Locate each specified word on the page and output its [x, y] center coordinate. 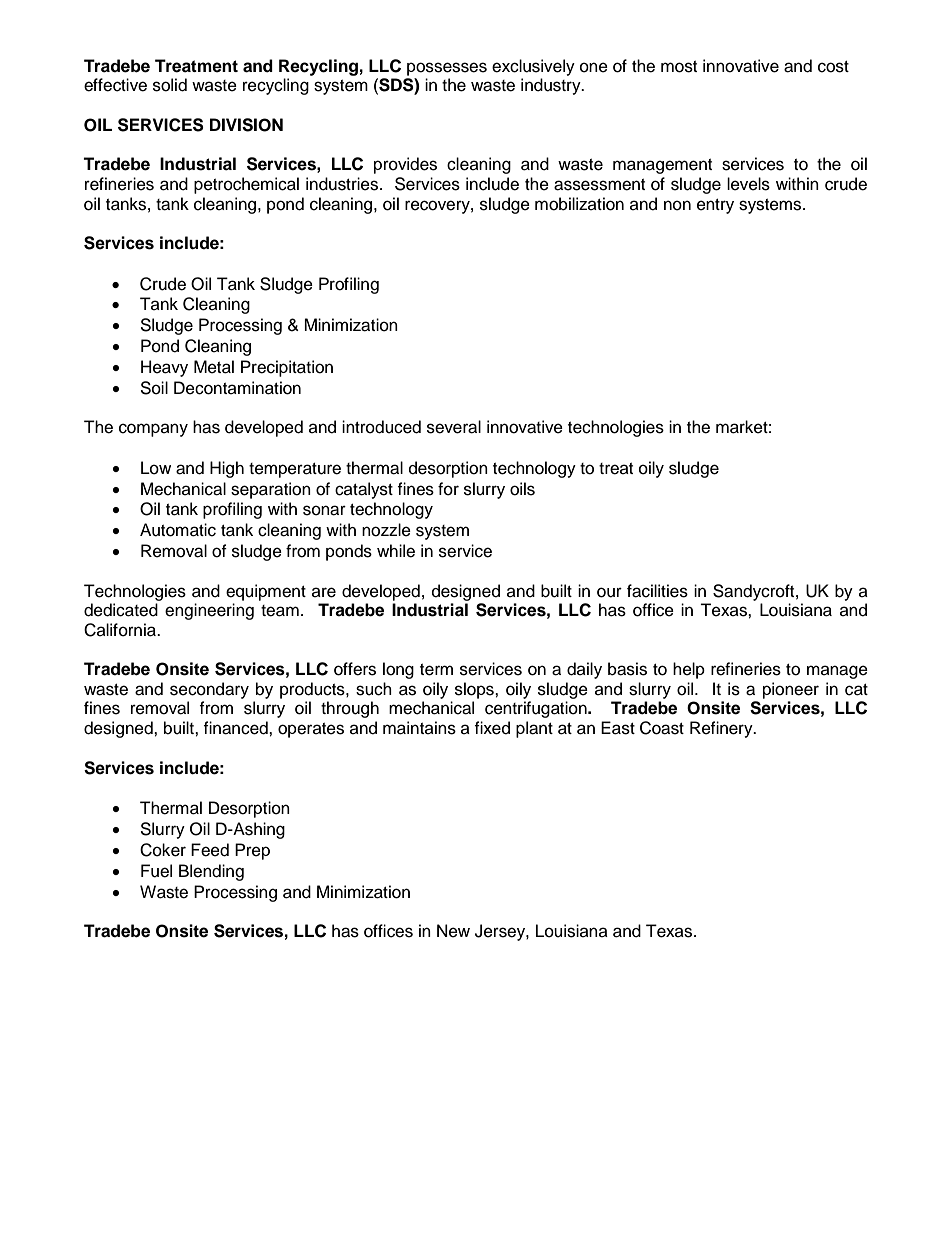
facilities [657, 591]
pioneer [791, 690]
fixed [492, 728]
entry [715, 206]
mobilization [579, 204]
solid [170, 85]
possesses [447, 69]
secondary [209, 690]
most [679, 67]
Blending [211, 872]
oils [522, 489]
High [227, 469]
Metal [214, 367]
